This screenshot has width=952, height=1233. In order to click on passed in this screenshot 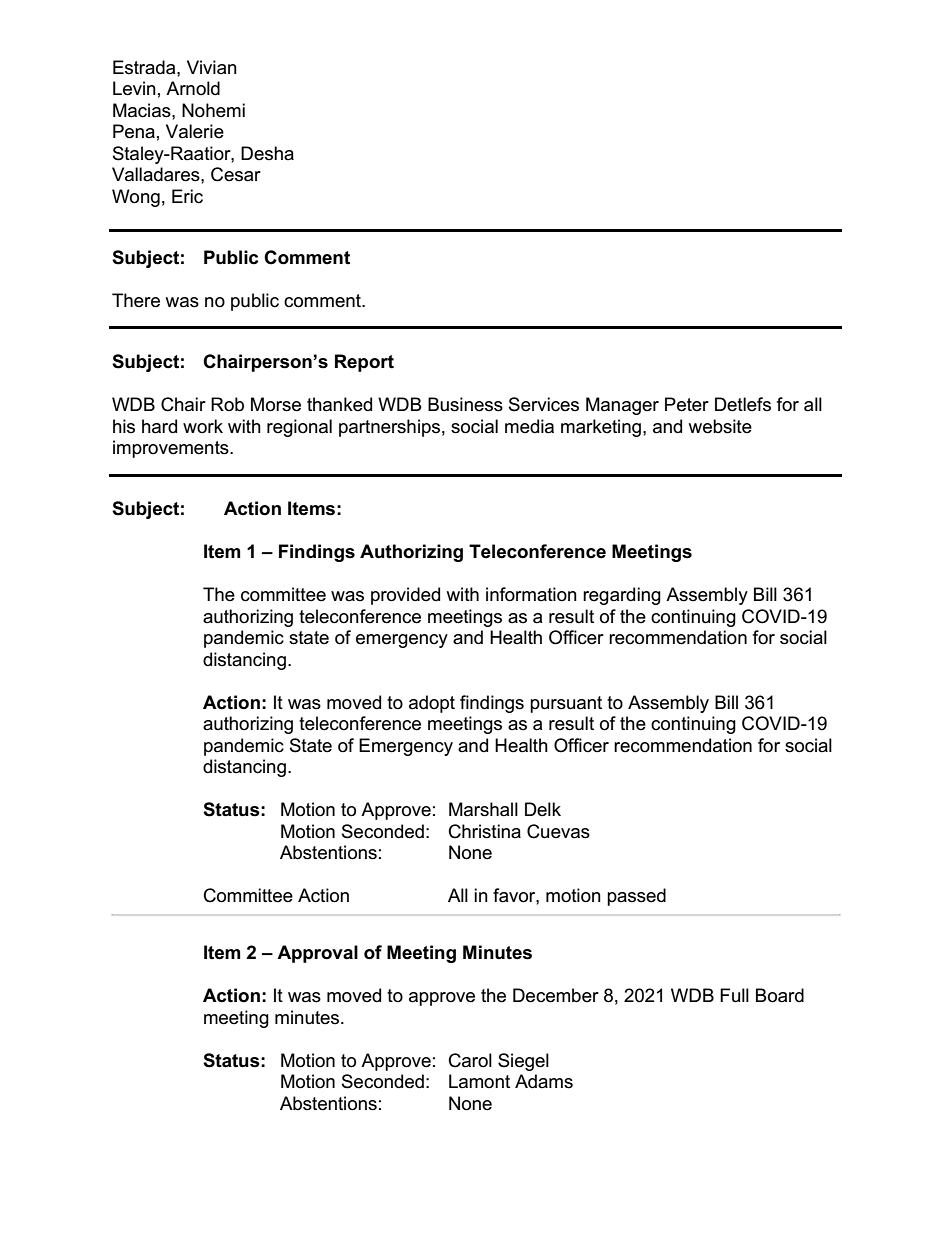, I will do `click(636, 897)`.
